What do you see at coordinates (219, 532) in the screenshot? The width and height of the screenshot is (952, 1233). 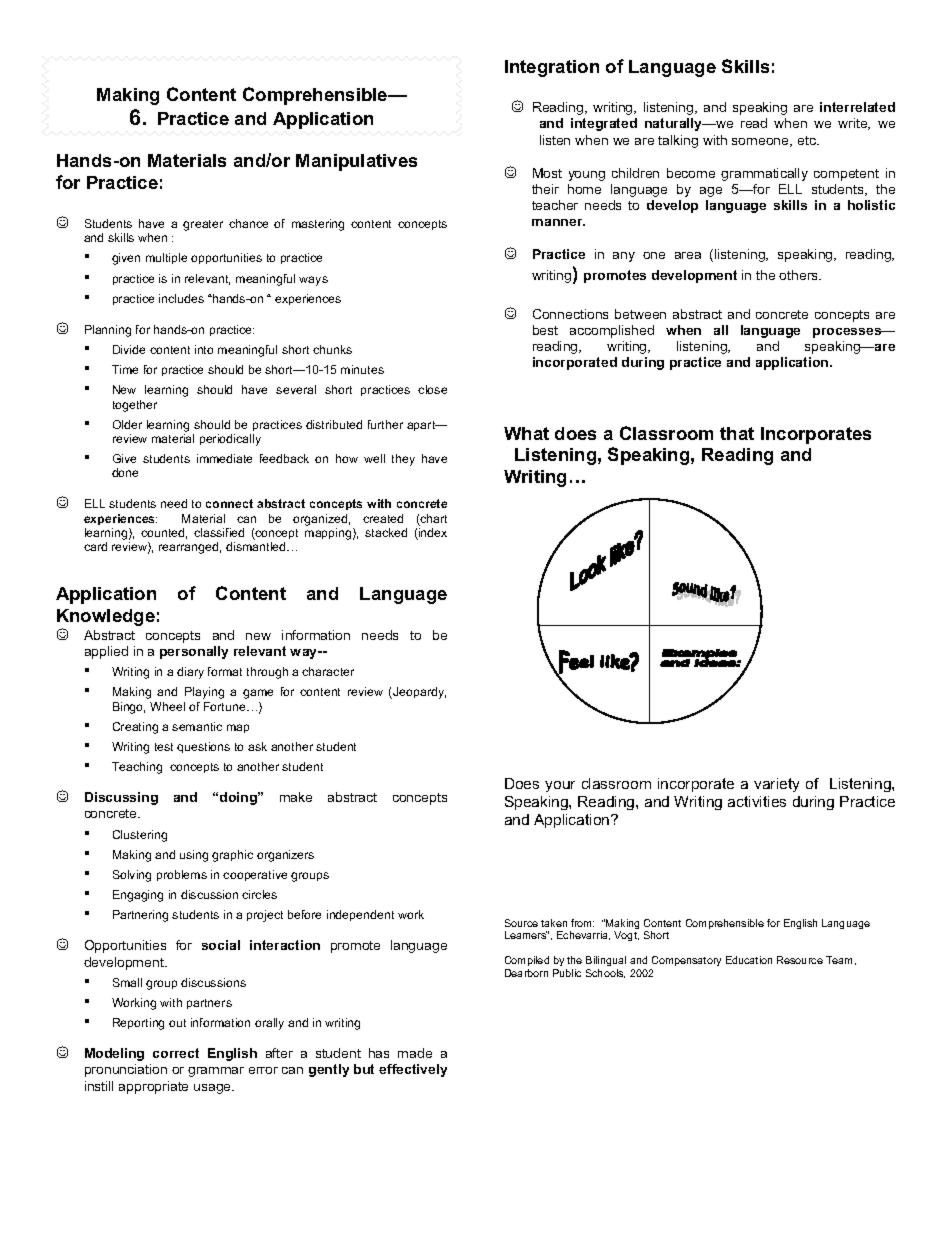 I see `classified` at bounding box center [219, 532].
